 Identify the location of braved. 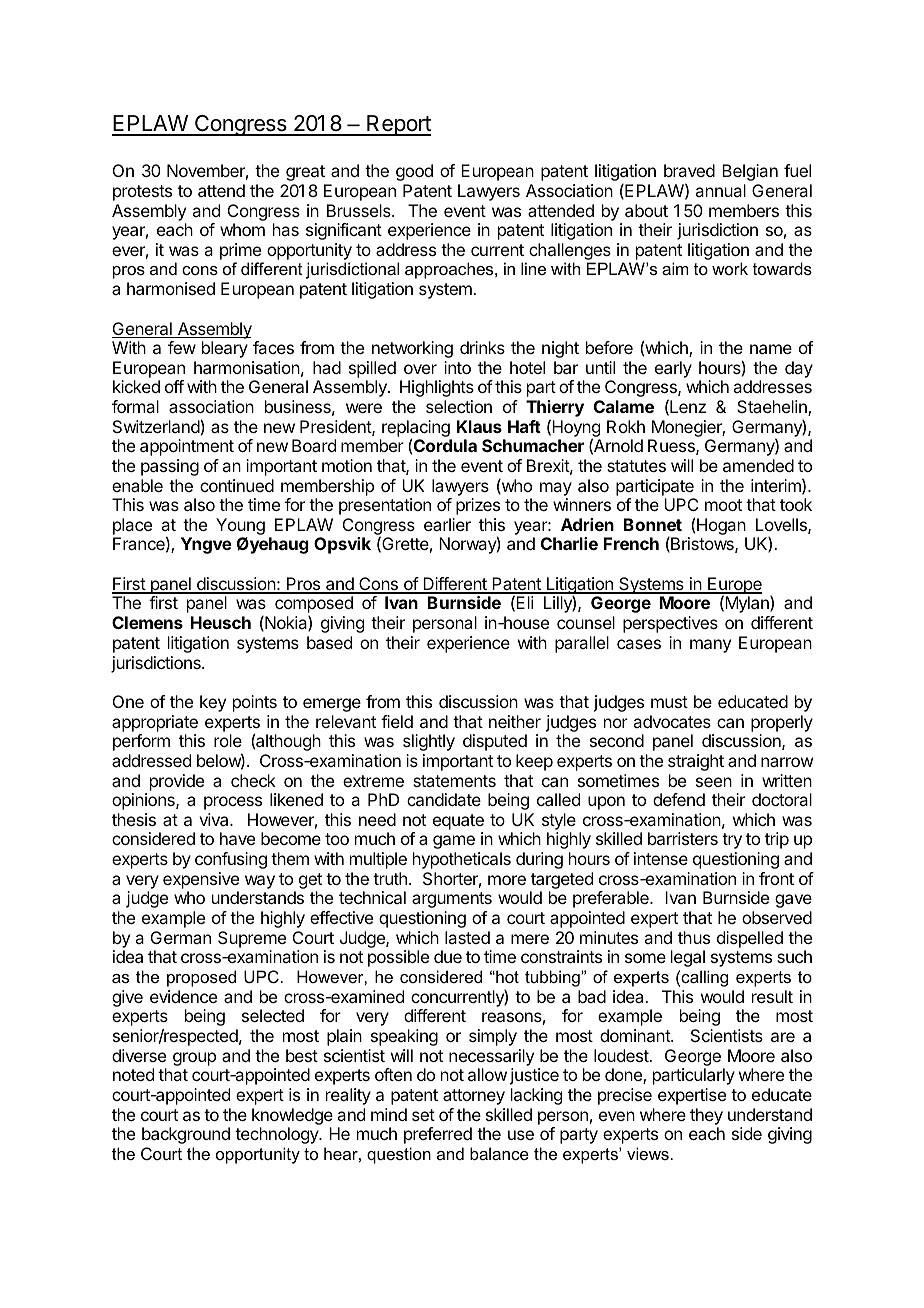
(689, 170).
